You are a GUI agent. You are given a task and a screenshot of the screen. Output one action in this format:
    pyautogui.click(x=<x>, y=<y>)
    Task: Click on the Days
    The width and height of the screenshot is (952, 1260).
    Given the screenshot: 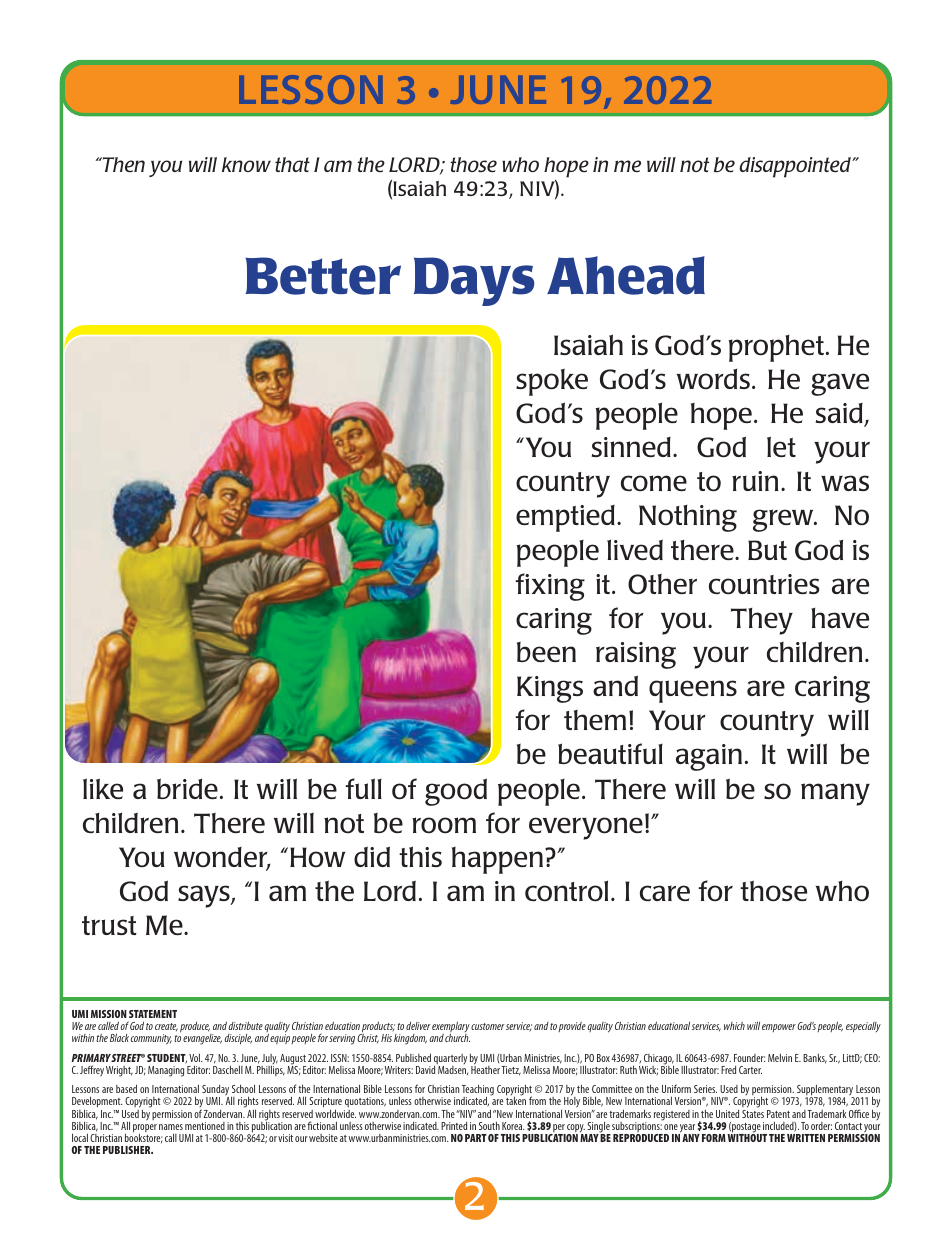 What is the action you would take?
    pyautogui.click(x=474, y=281)
